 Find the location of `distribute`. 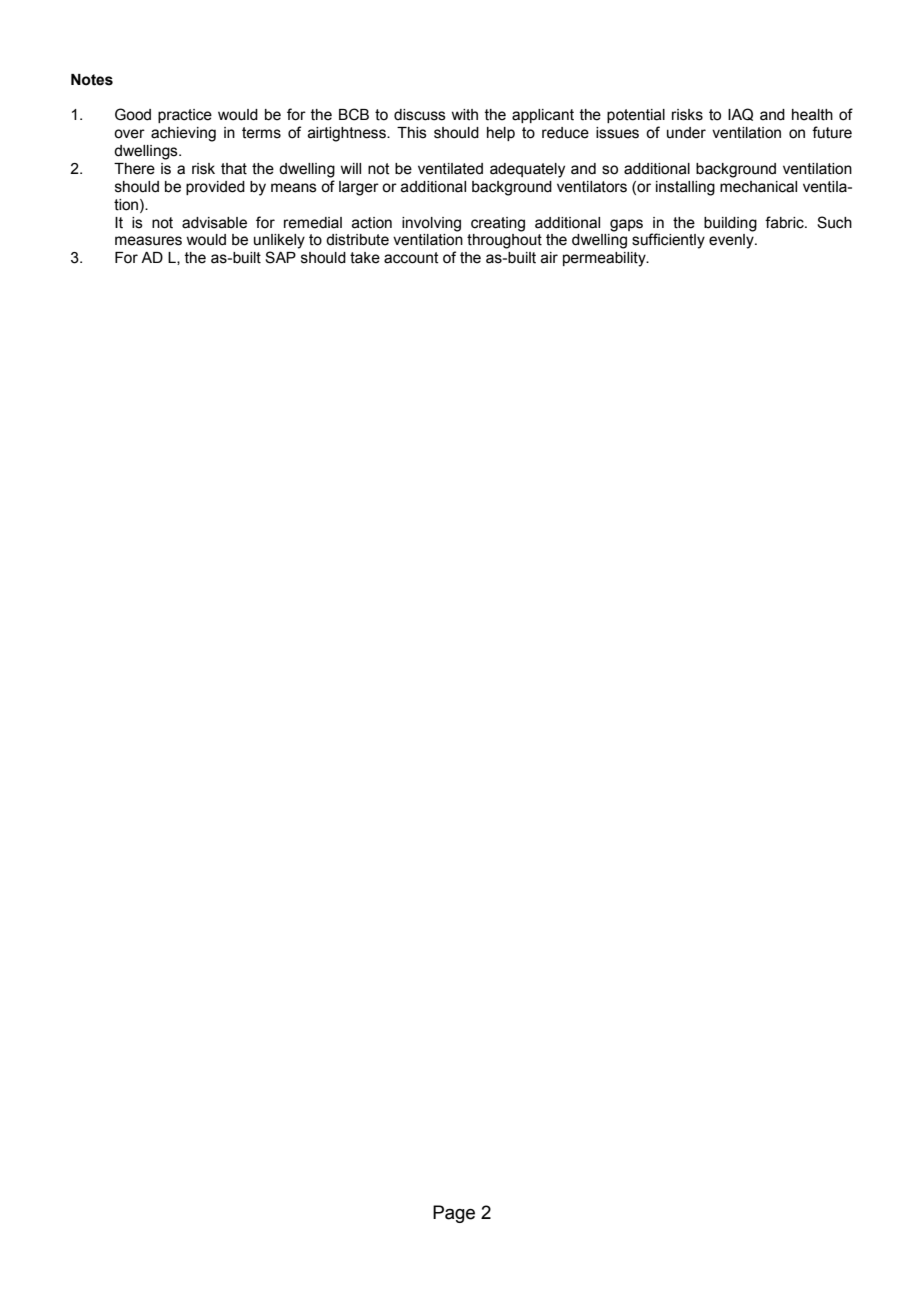

distribute is located at coordinates (357, 240).
